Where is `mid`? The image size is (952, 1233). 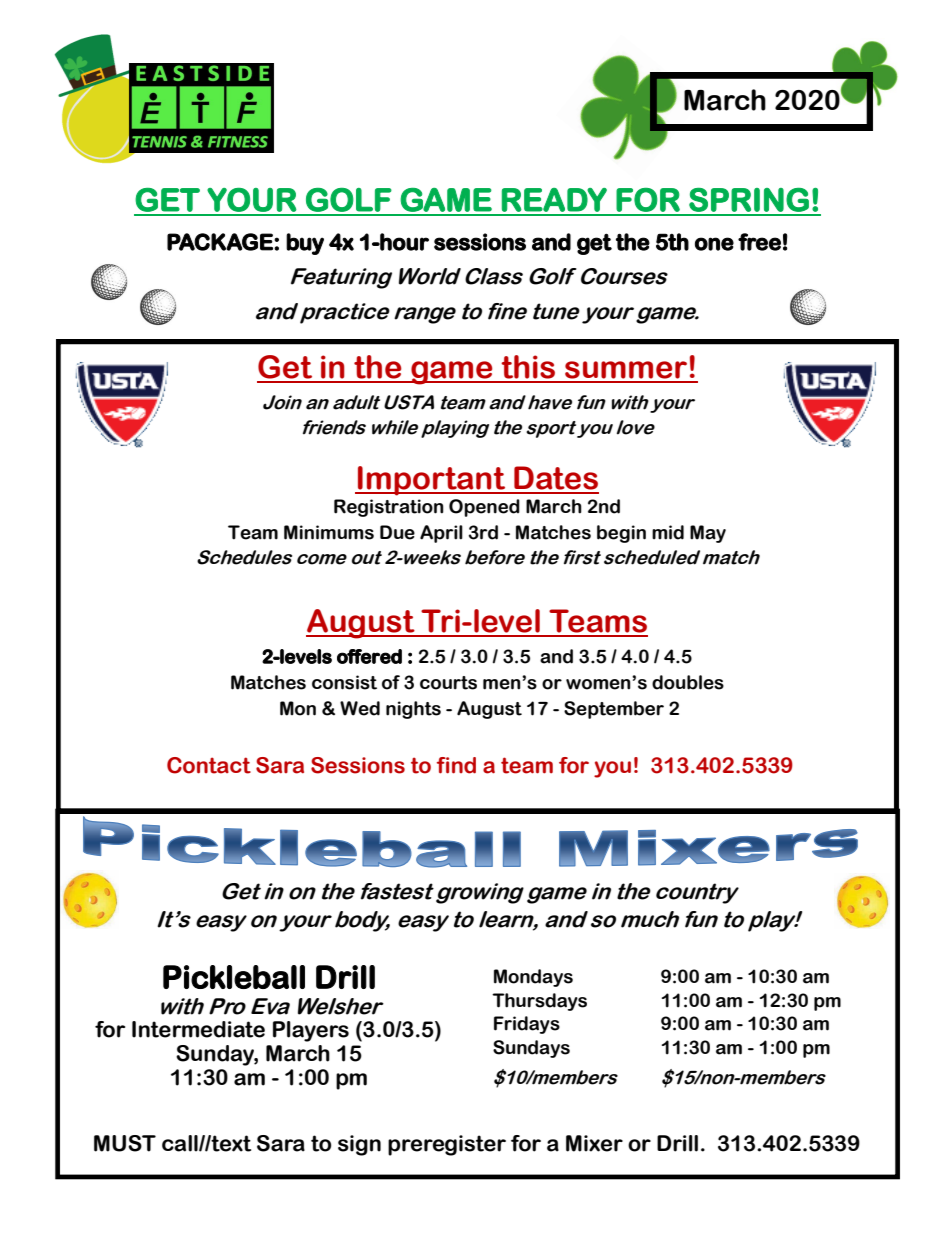 mid is located at coordinates (668, 532).
